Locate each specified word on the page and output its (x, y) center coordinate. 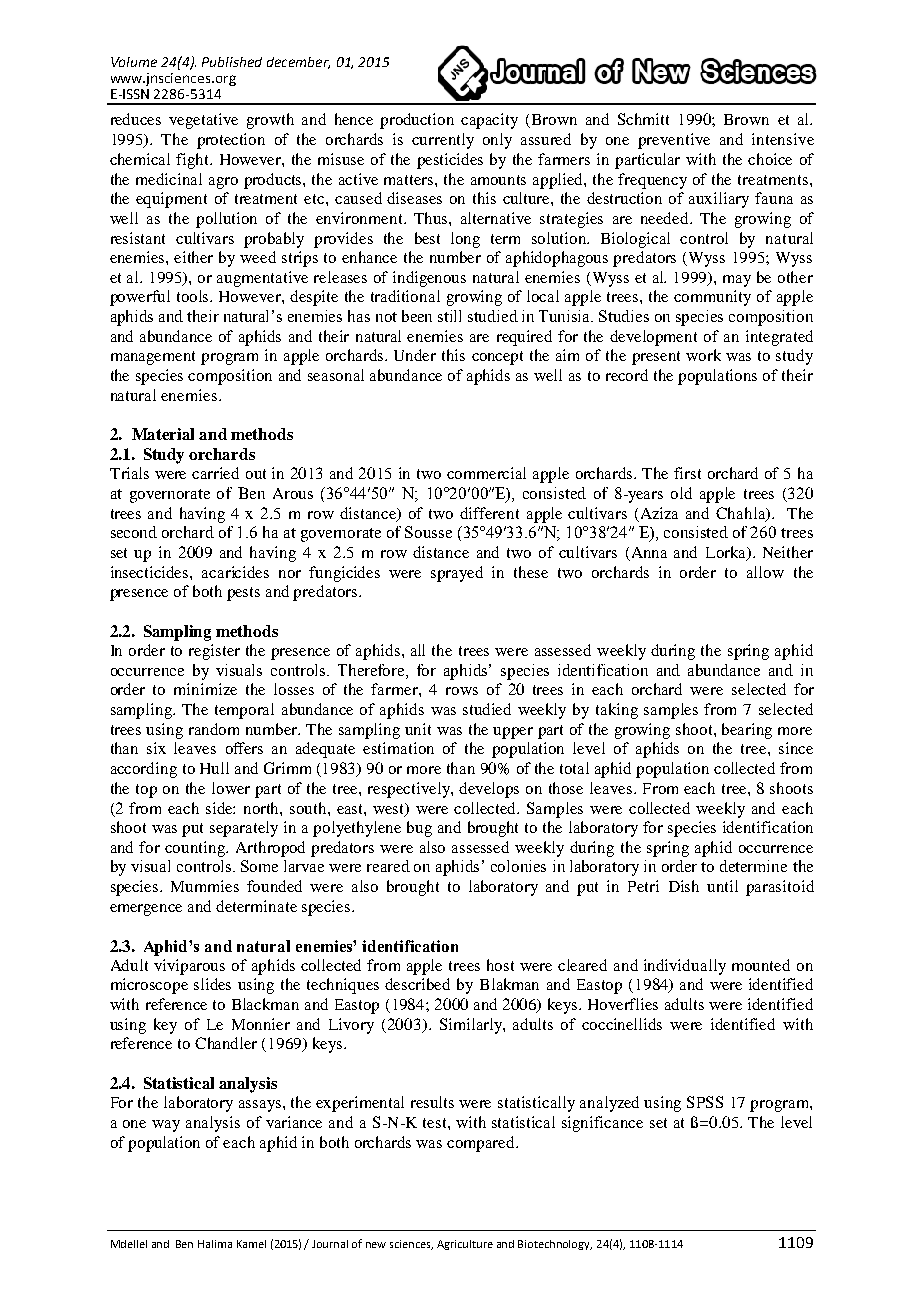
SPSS (705, 1102)
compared (482, 1144)
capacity (489, 121)
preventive (674, 141)
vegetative (203, 121)
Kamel (251, 1244)
